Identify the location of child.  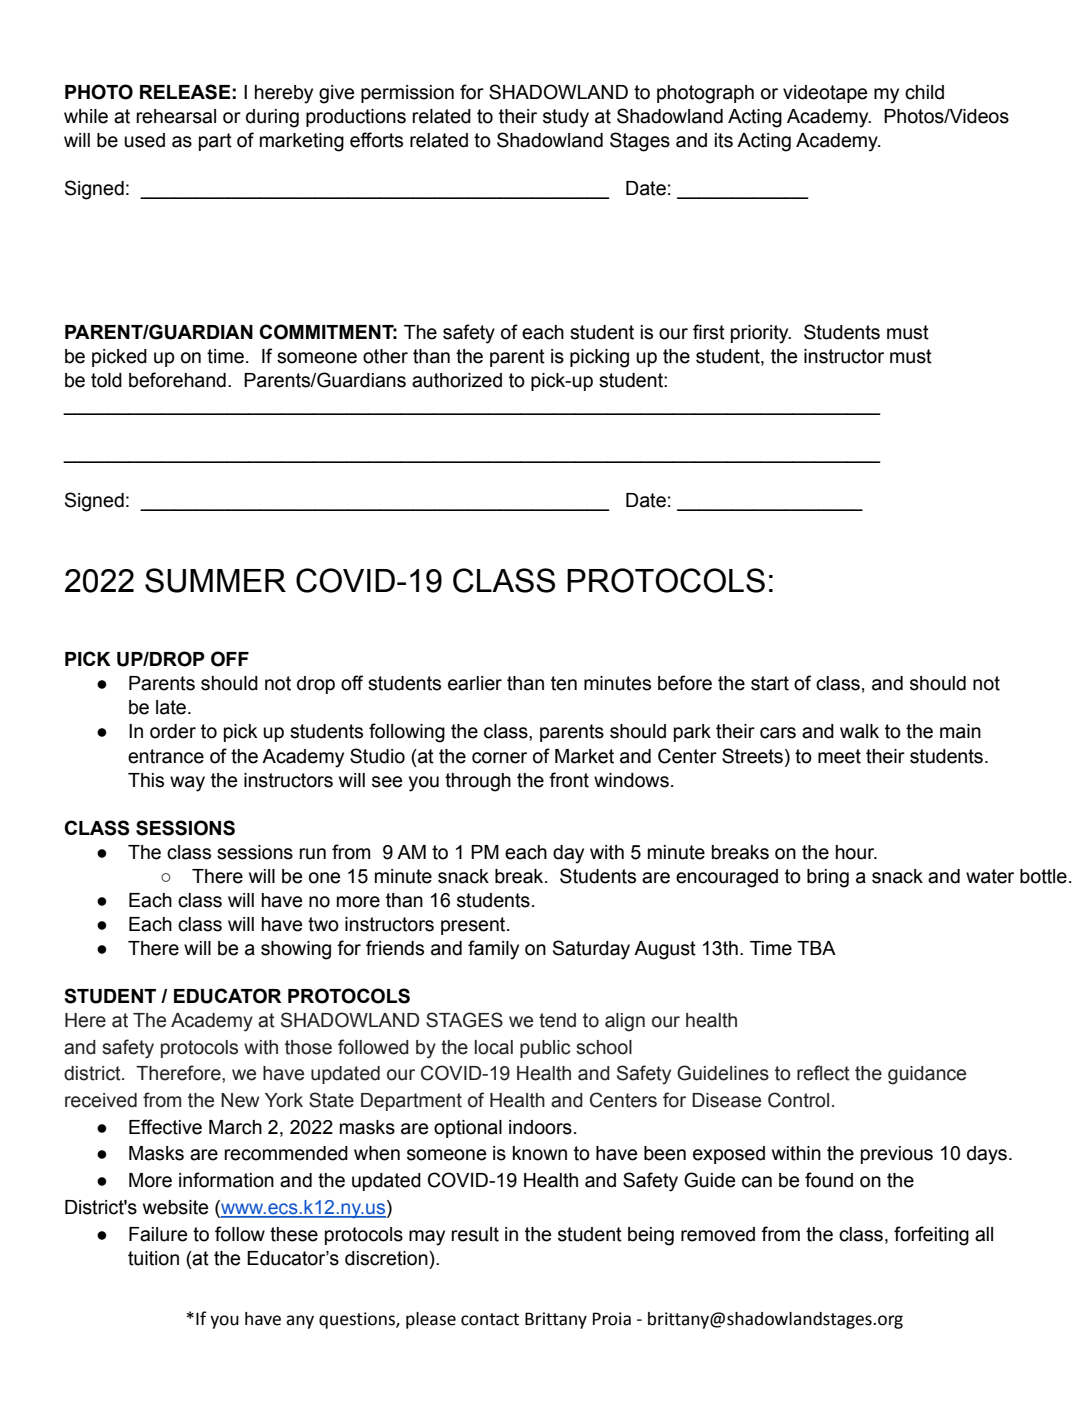
(924, 92).
